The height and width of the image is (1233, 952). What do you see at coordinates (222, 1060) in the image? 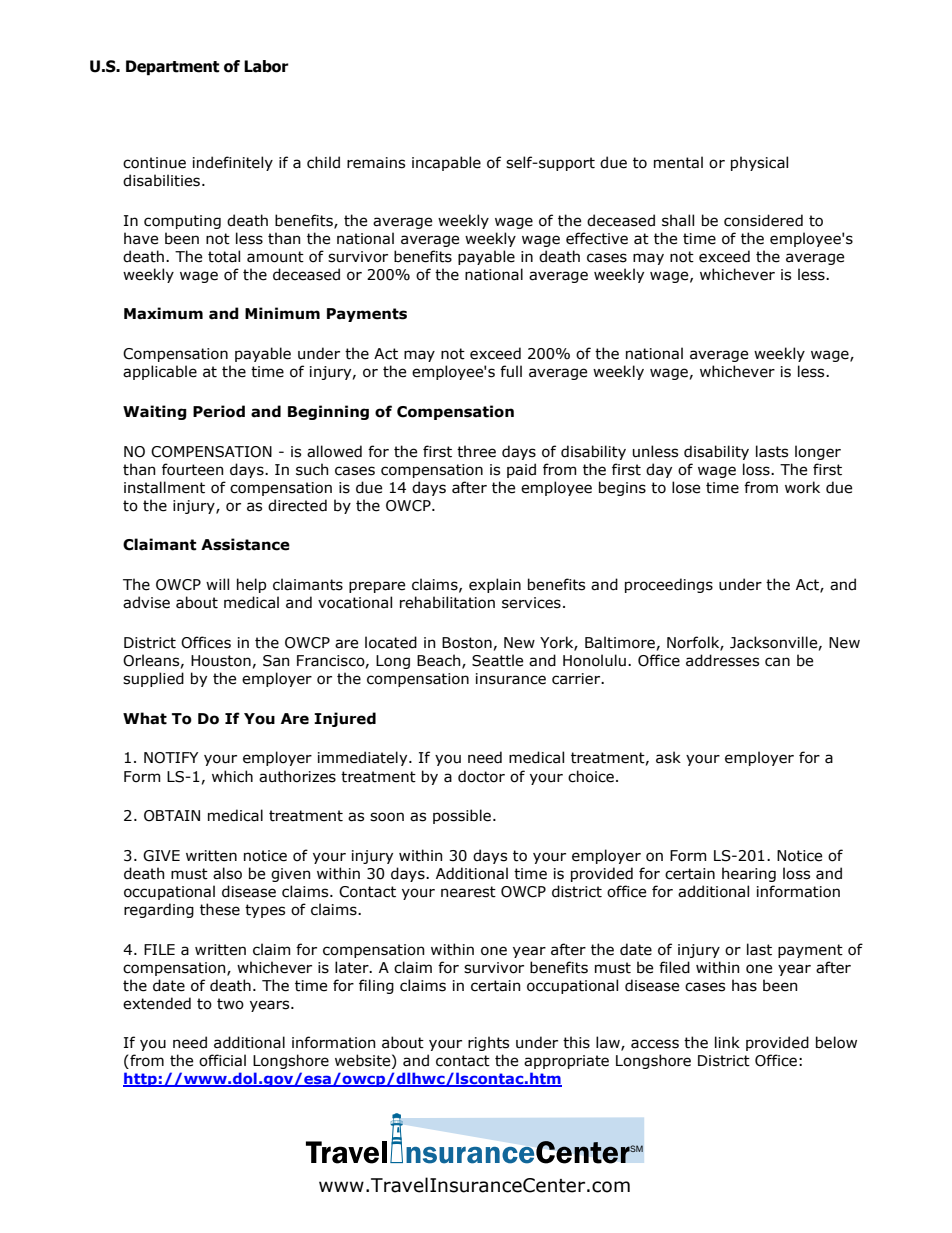
I see `official` at bounding box center [222, 1060].
